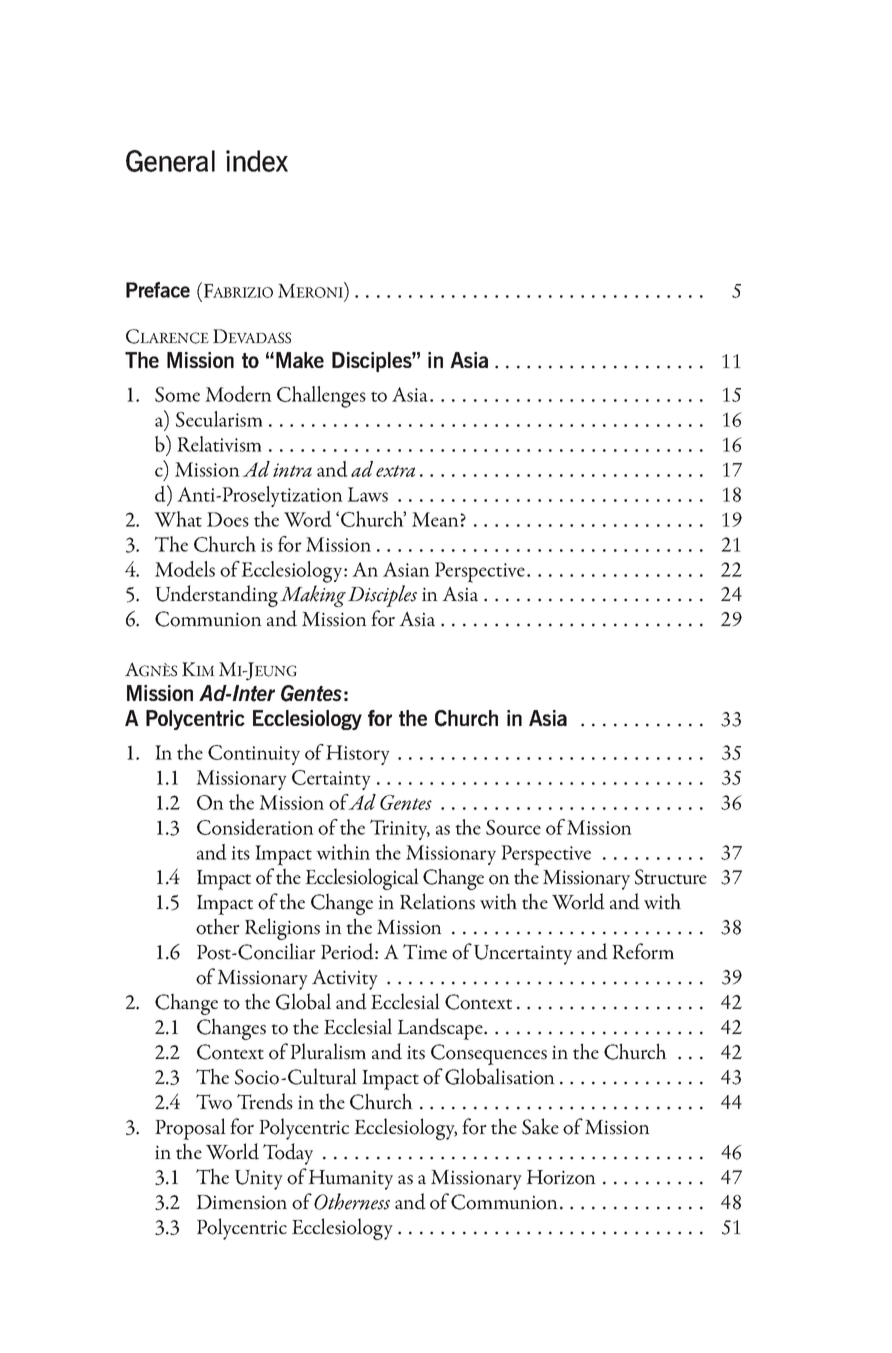 The height and width of the screenshot is (1353, 892). I want to click on Make, so click(300, 360).
